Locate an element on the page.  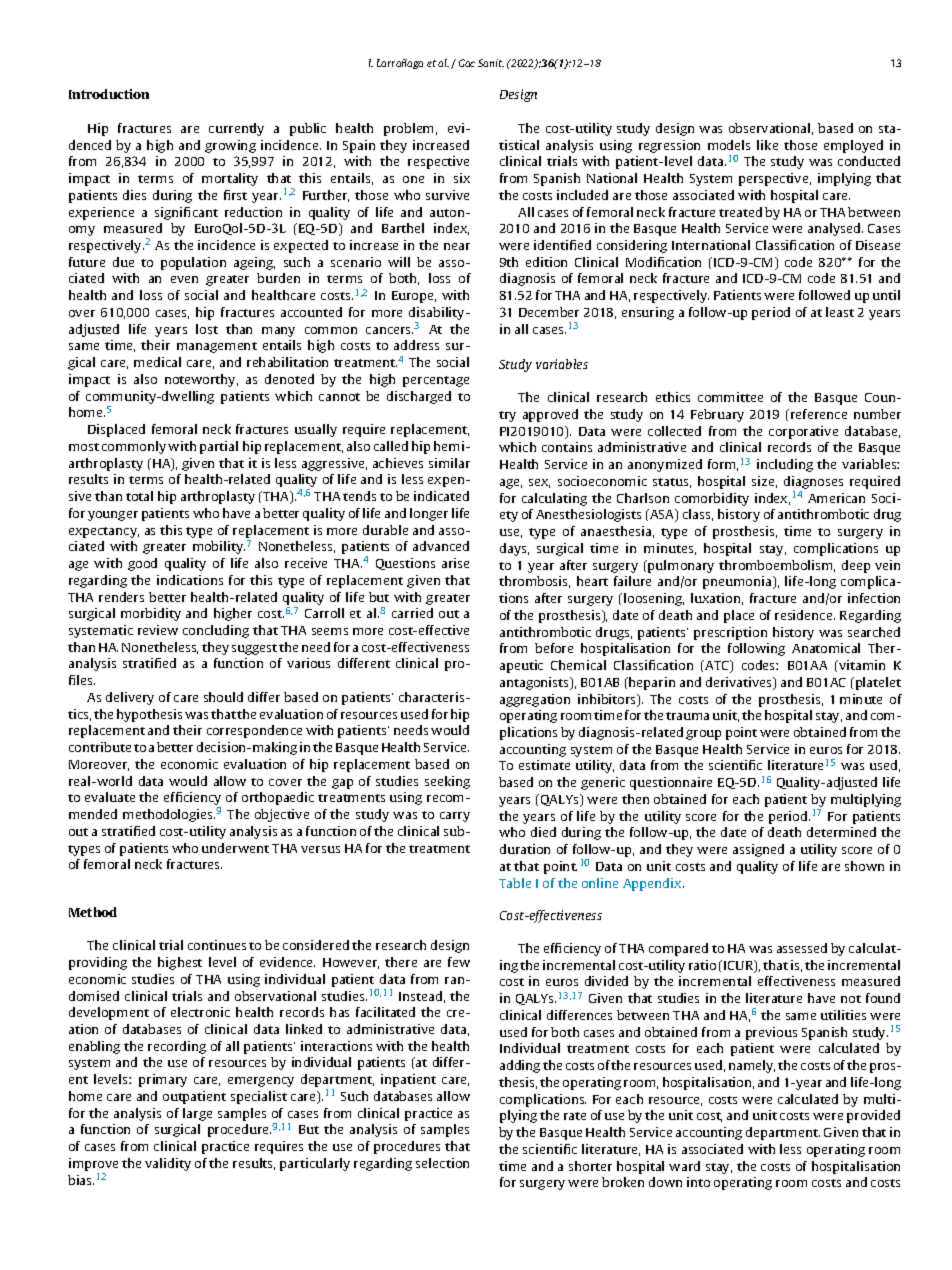
validity is located at coordinates (168, 1164).
